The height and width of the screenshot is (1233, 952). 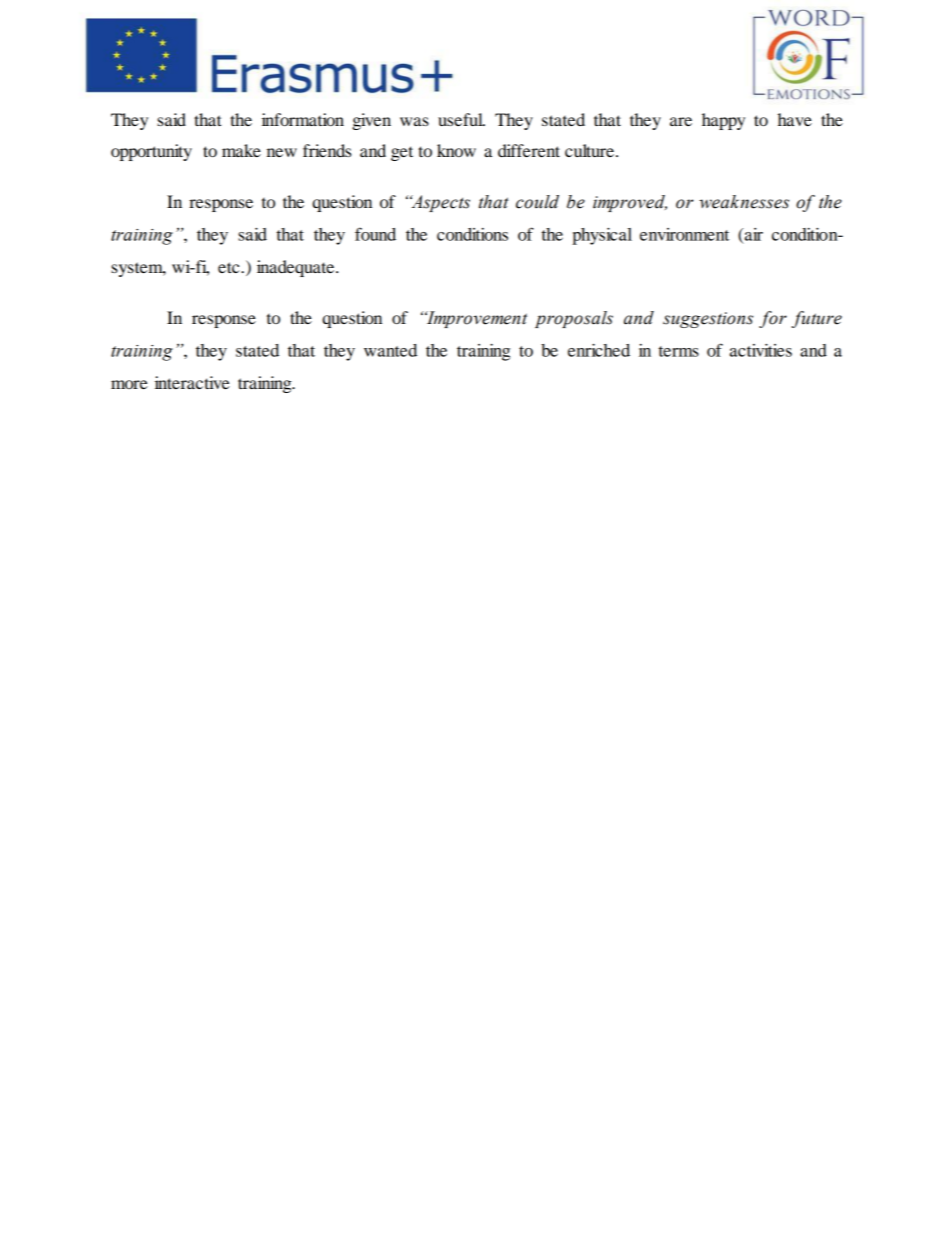 What do you see at coordinates (752, 235) in the screenshot?
I see `air` at bounding box center [752, 235].
